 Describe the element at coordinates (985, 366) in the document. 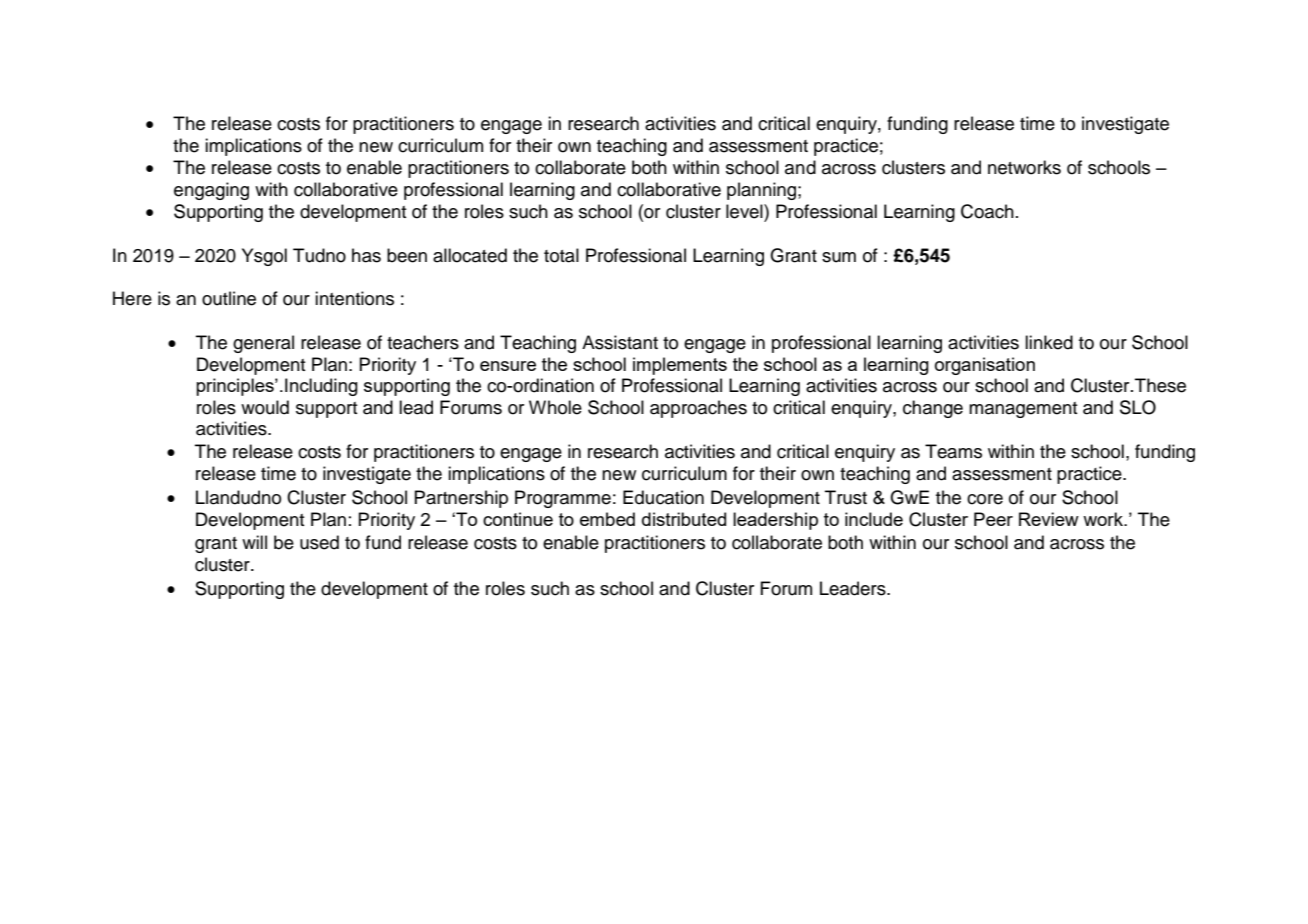

I see `organisation` at that location.
